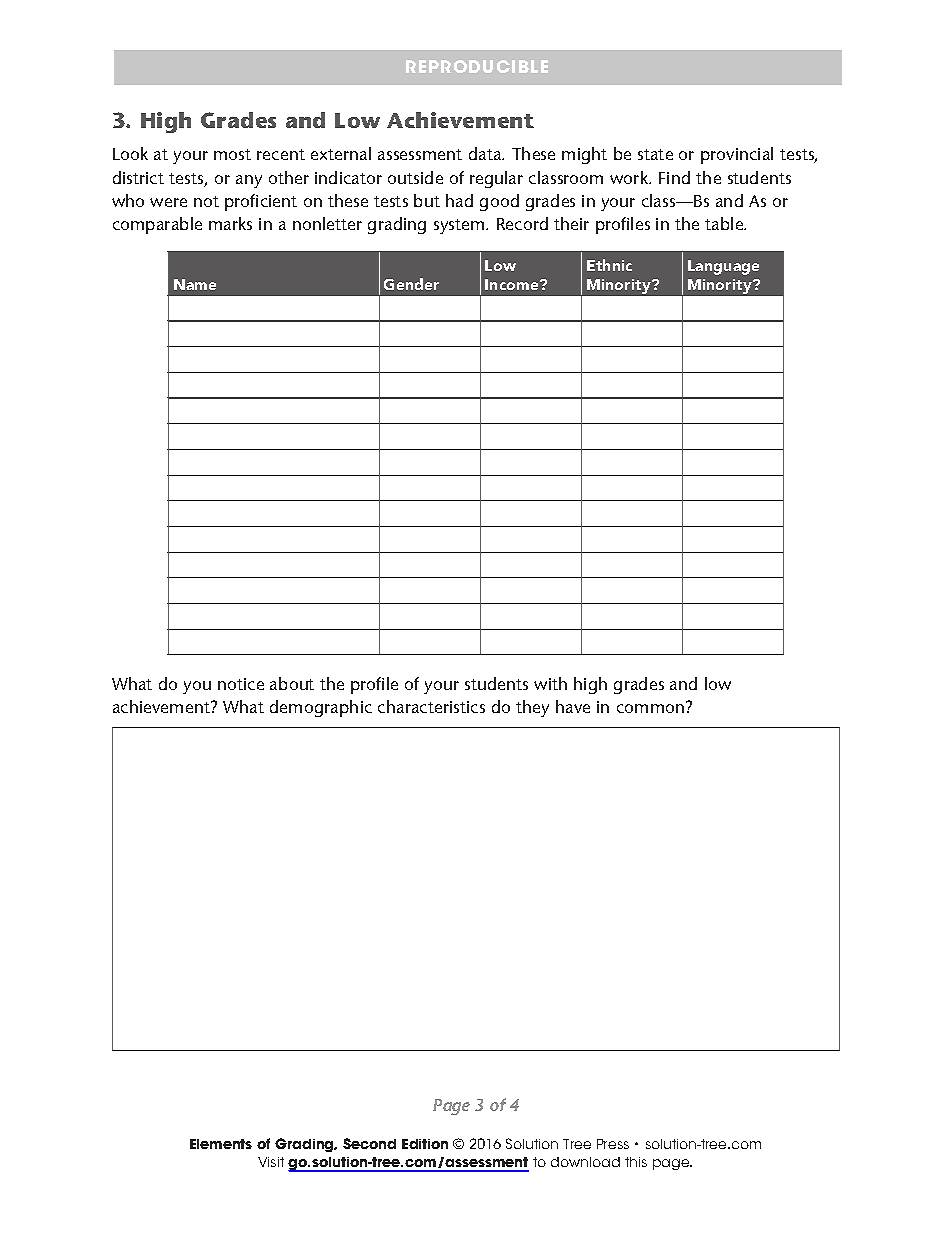 This screenshot has height=1233, width=952. Describe the element at coordinates (241, 684) in the screenshot. I see `notice` at that location.
